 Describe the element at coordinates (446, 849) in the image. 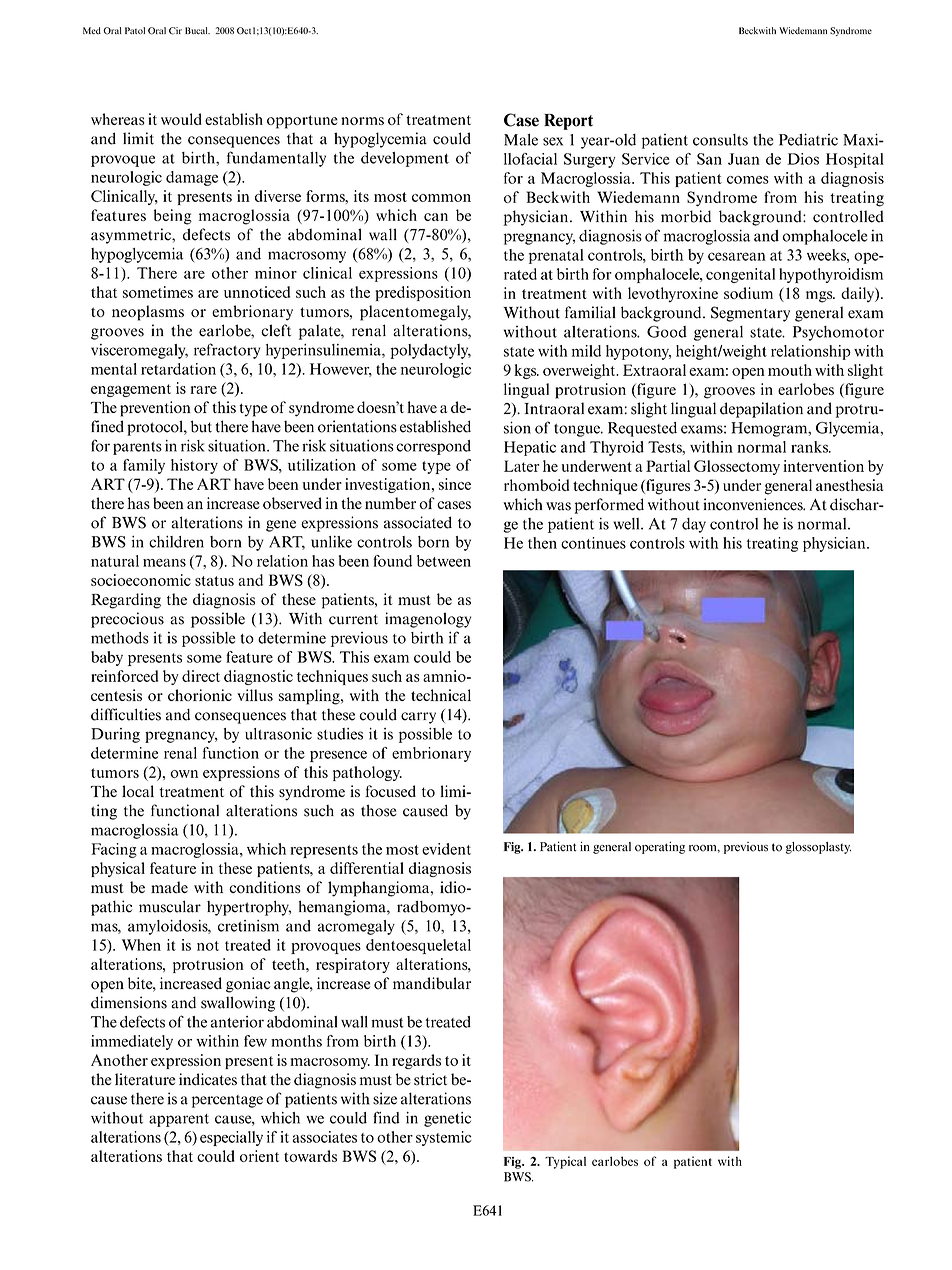

I see `evident` at that location.
